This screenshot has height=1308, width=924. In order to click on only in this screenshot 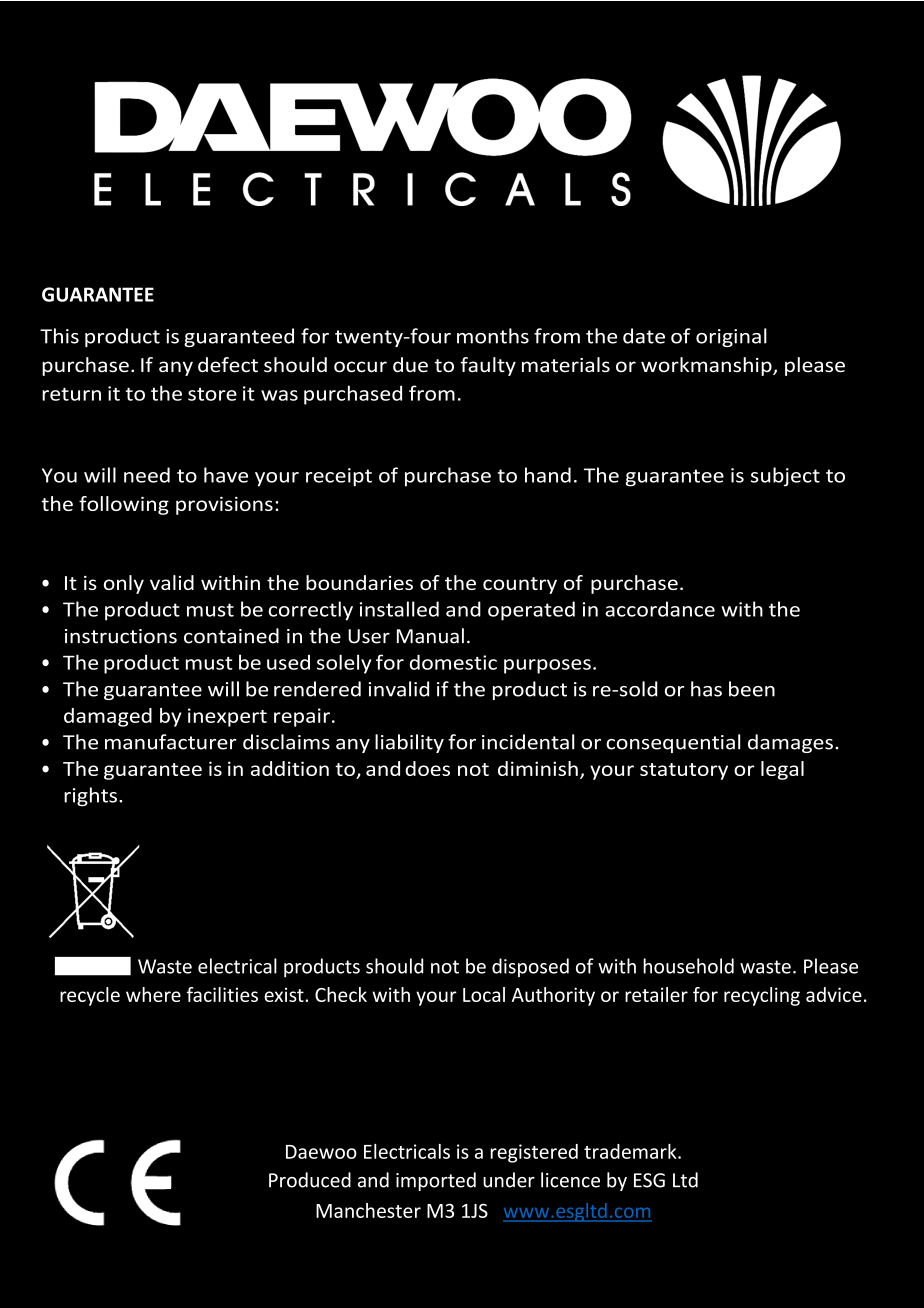, I will do `click(124, 584)`.
